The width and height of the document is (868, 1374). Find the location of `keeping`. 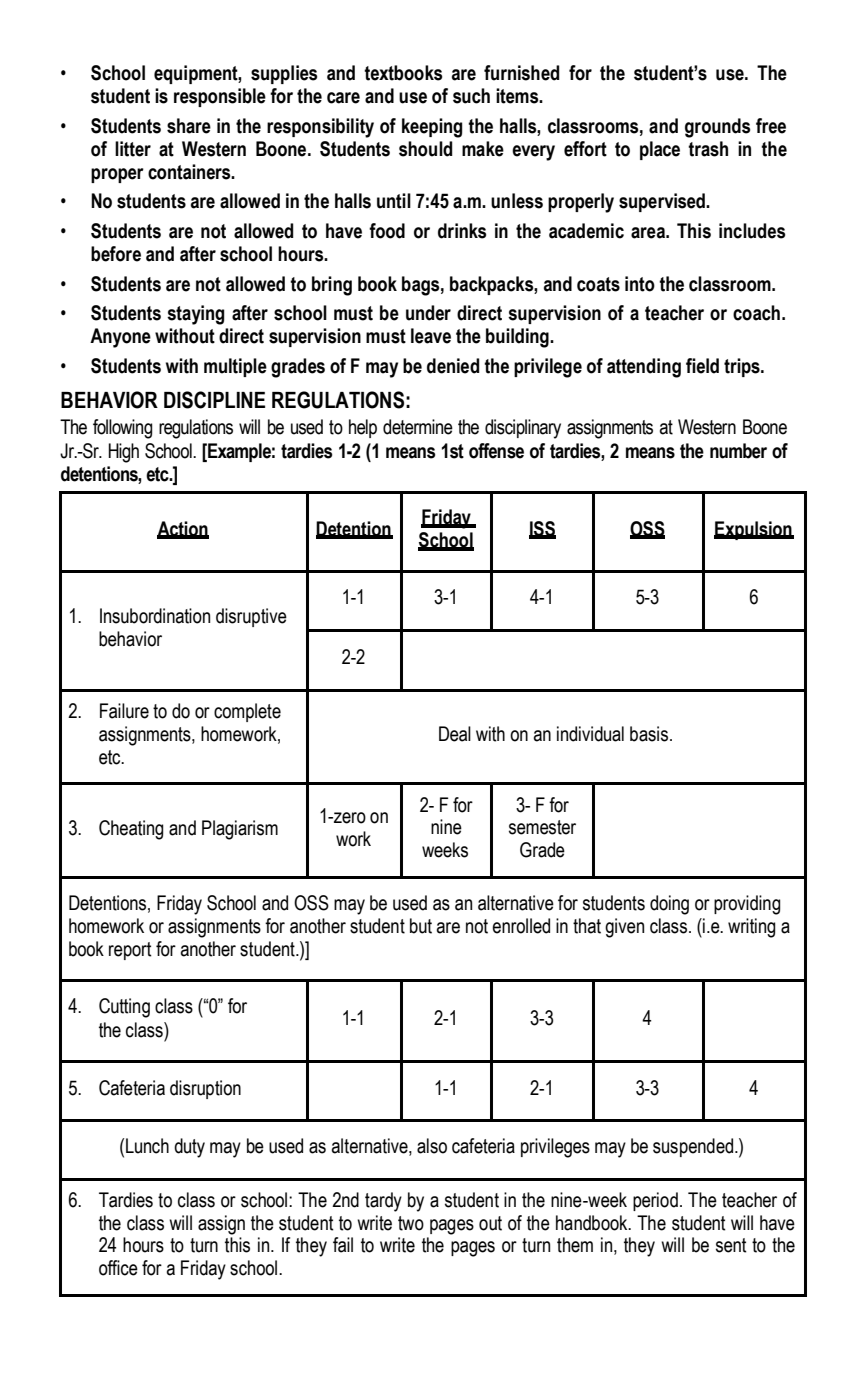

keeping is located at coordinates (432, 128).
